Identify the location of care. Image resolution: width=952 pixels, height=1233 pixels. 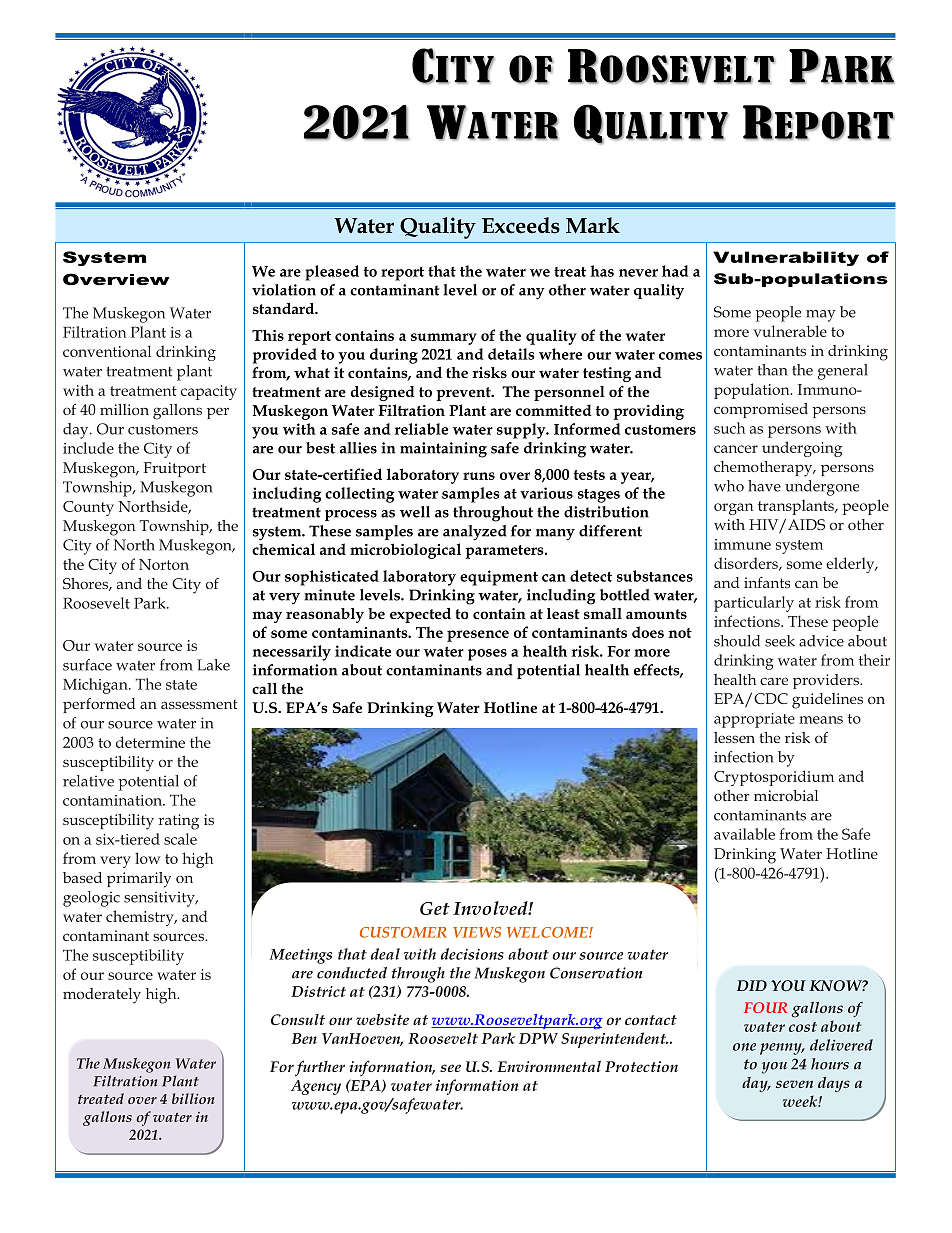
(774, 681).
